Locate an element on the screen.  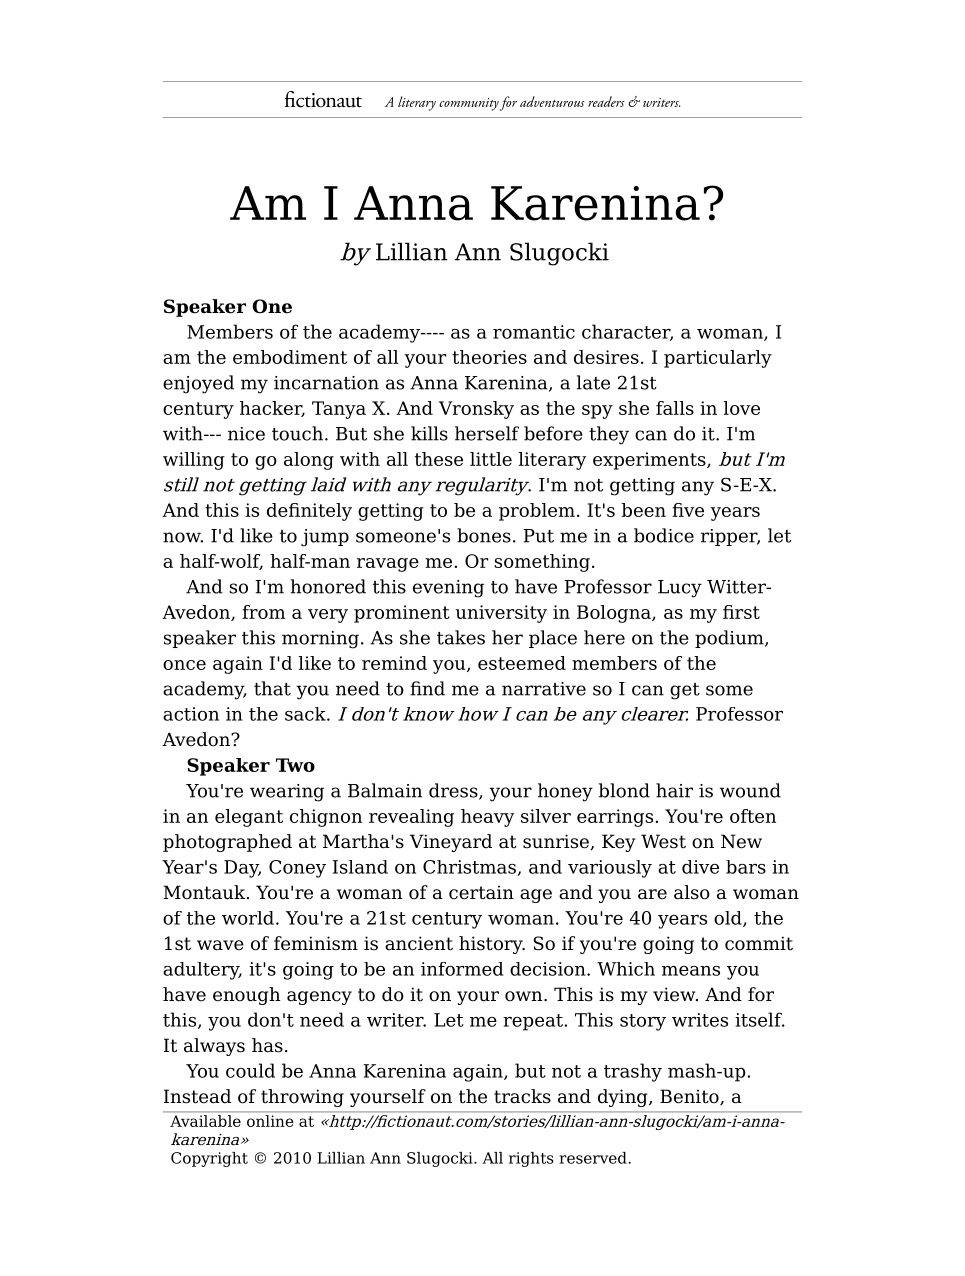
Two is located at coordinates (295, 765).
